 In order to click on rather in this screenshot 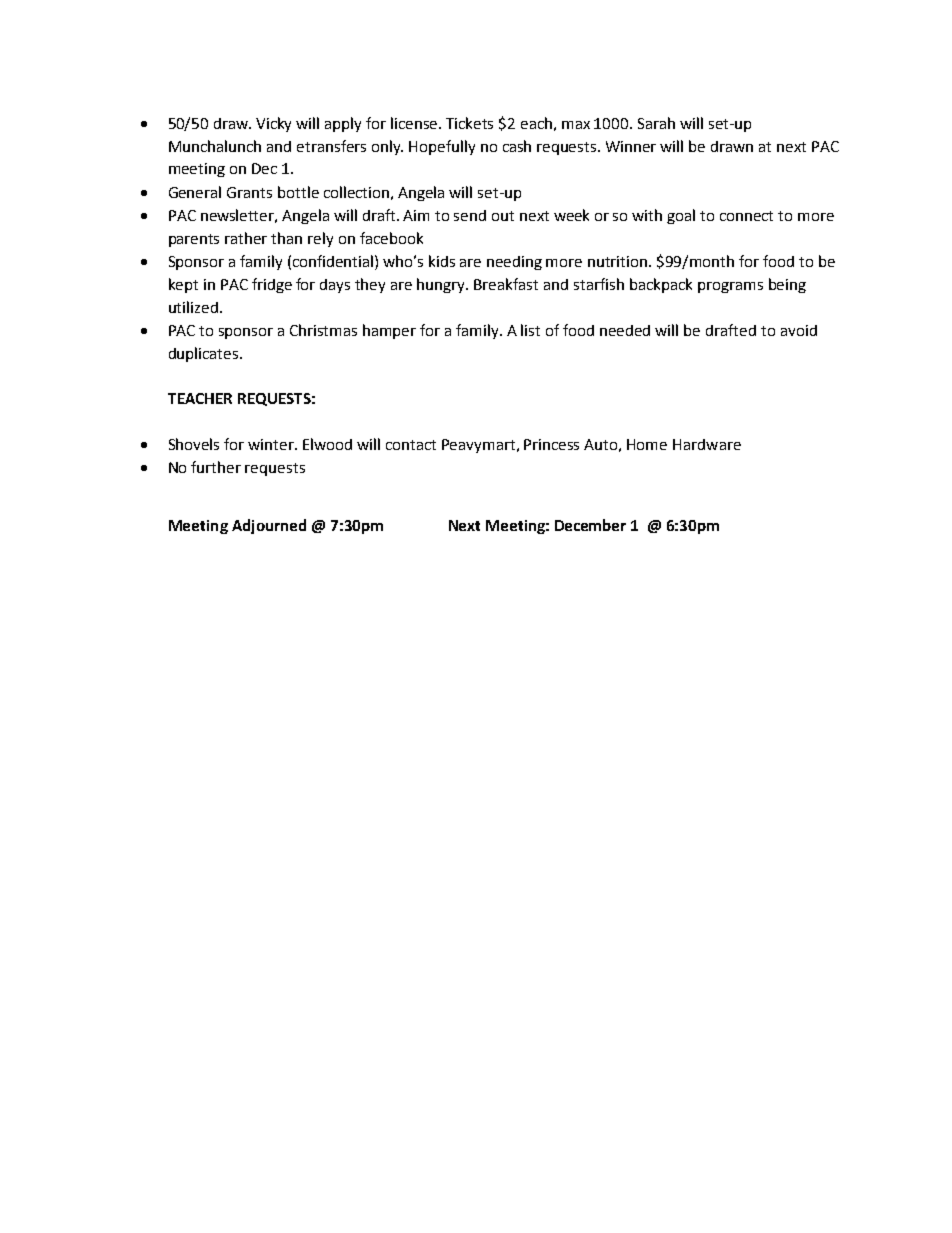, I will do `click(246, 238)`.
